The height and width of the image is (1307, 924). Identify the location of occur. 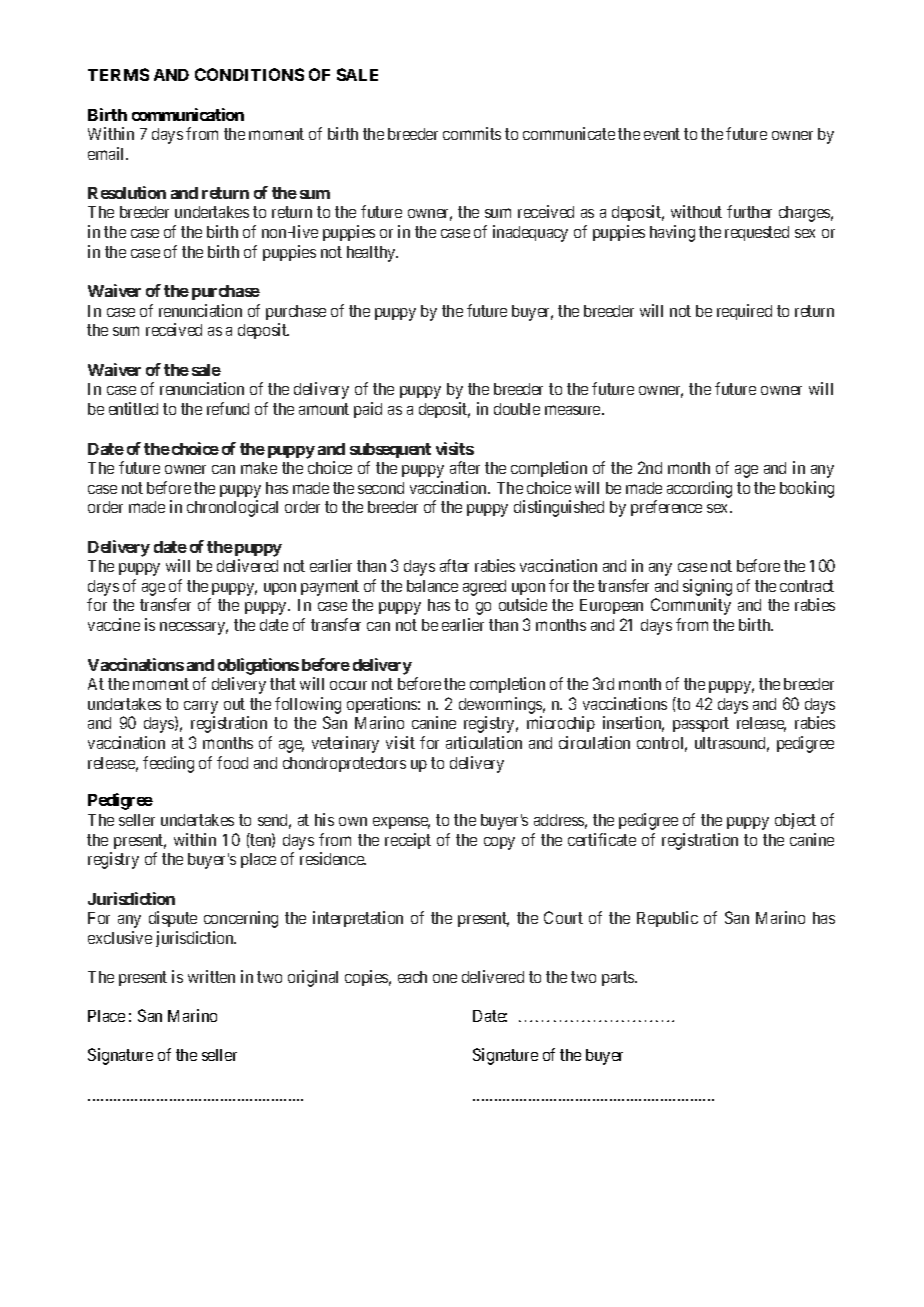
(348, 685).
